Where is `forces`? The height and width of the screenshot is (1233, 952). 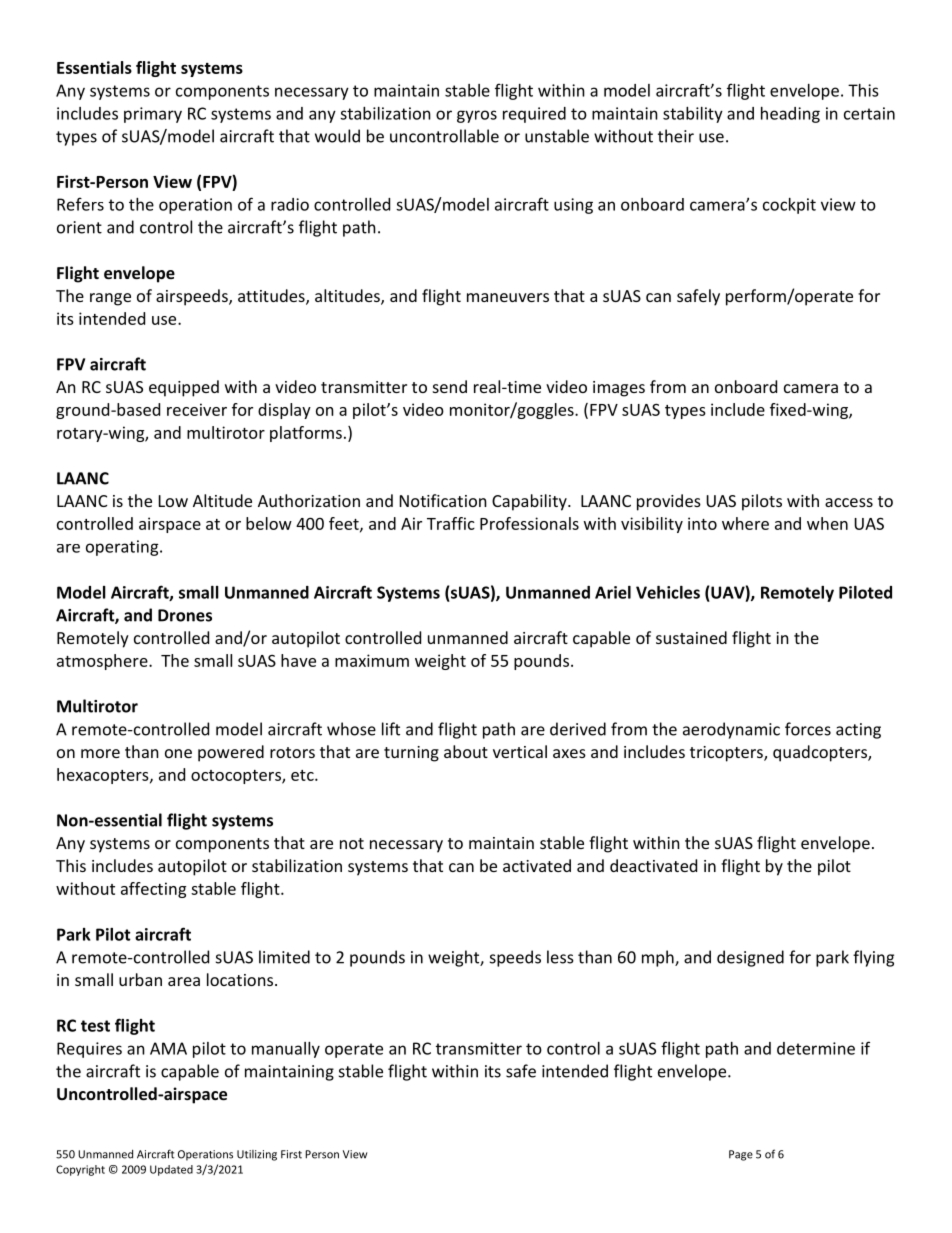
forces is located at coordinates (808, 729).
